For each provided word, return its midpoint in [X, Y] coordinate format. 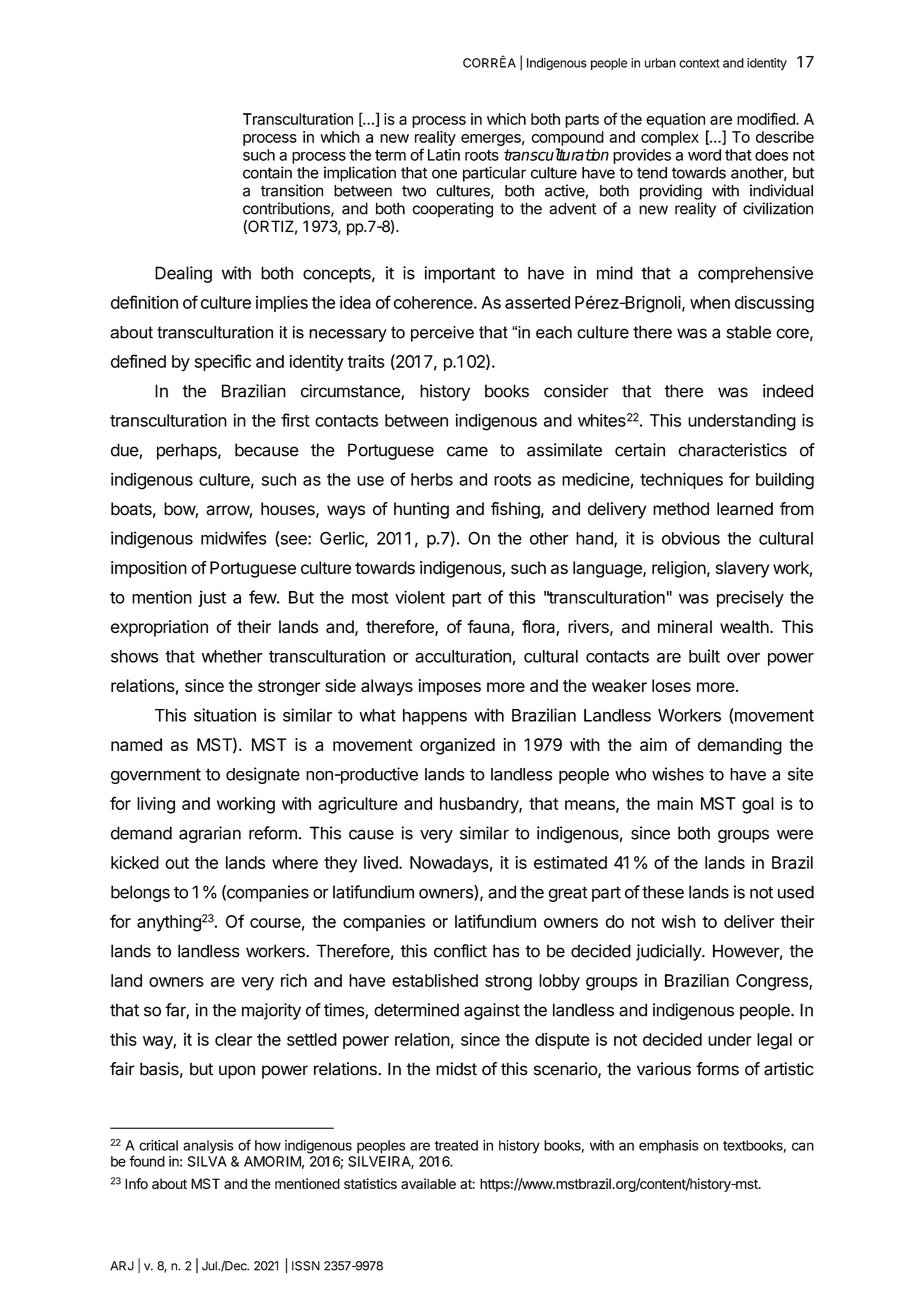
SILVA [207, 1161]
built [704, 656]
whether [232, 656]
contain [267, 172]
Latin [444, 155]
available [428, 1183]
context [699, 63]
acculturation [463, 656]
